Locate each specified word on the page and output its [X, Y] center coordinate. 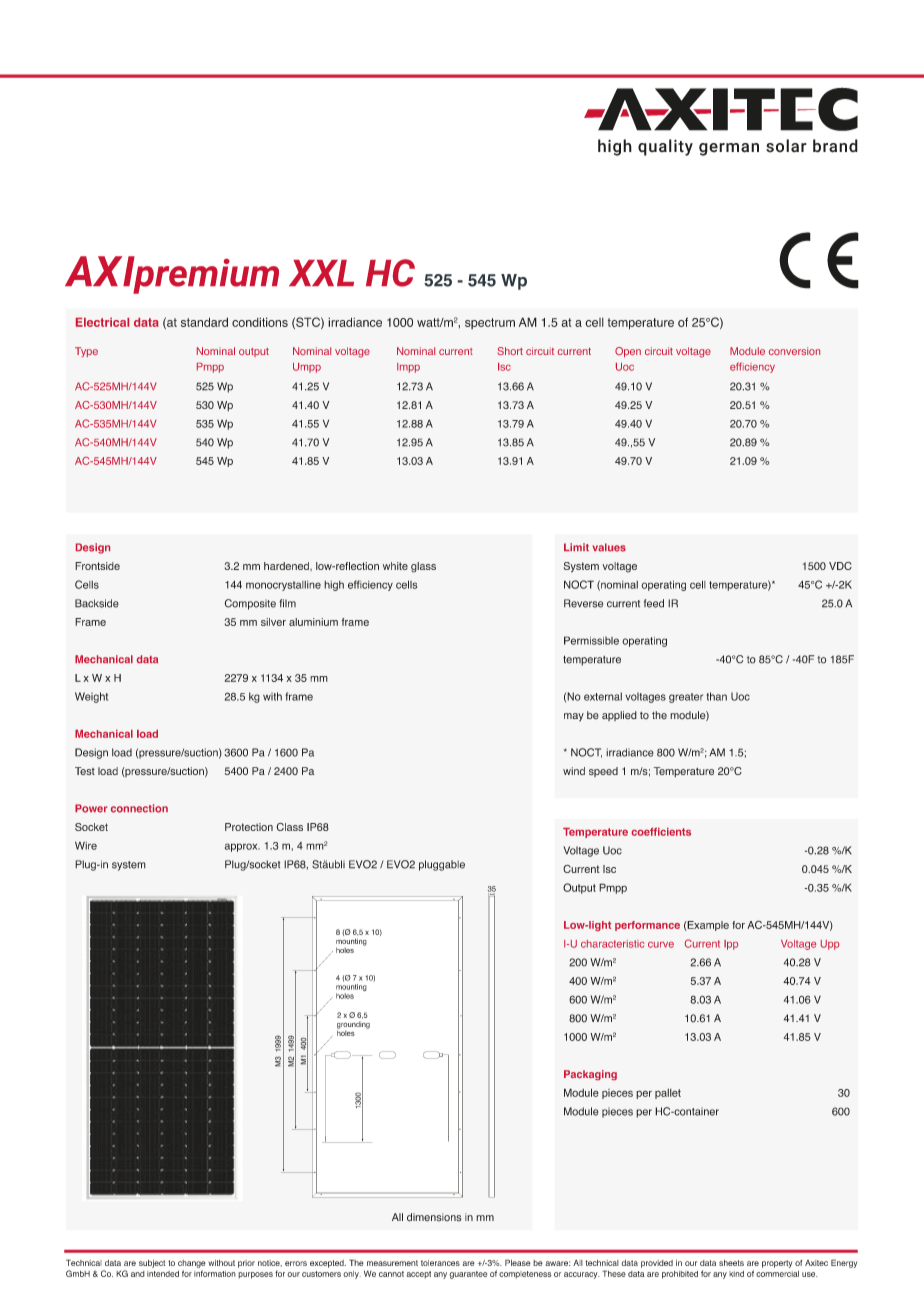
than [716, 696]
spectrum [490, 323]
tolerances [440, 1263]
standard [204, 322]
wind [574, 771]
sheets [731, 1263]
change [192, 1264]
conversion [794, 351]
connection [139, 808]
